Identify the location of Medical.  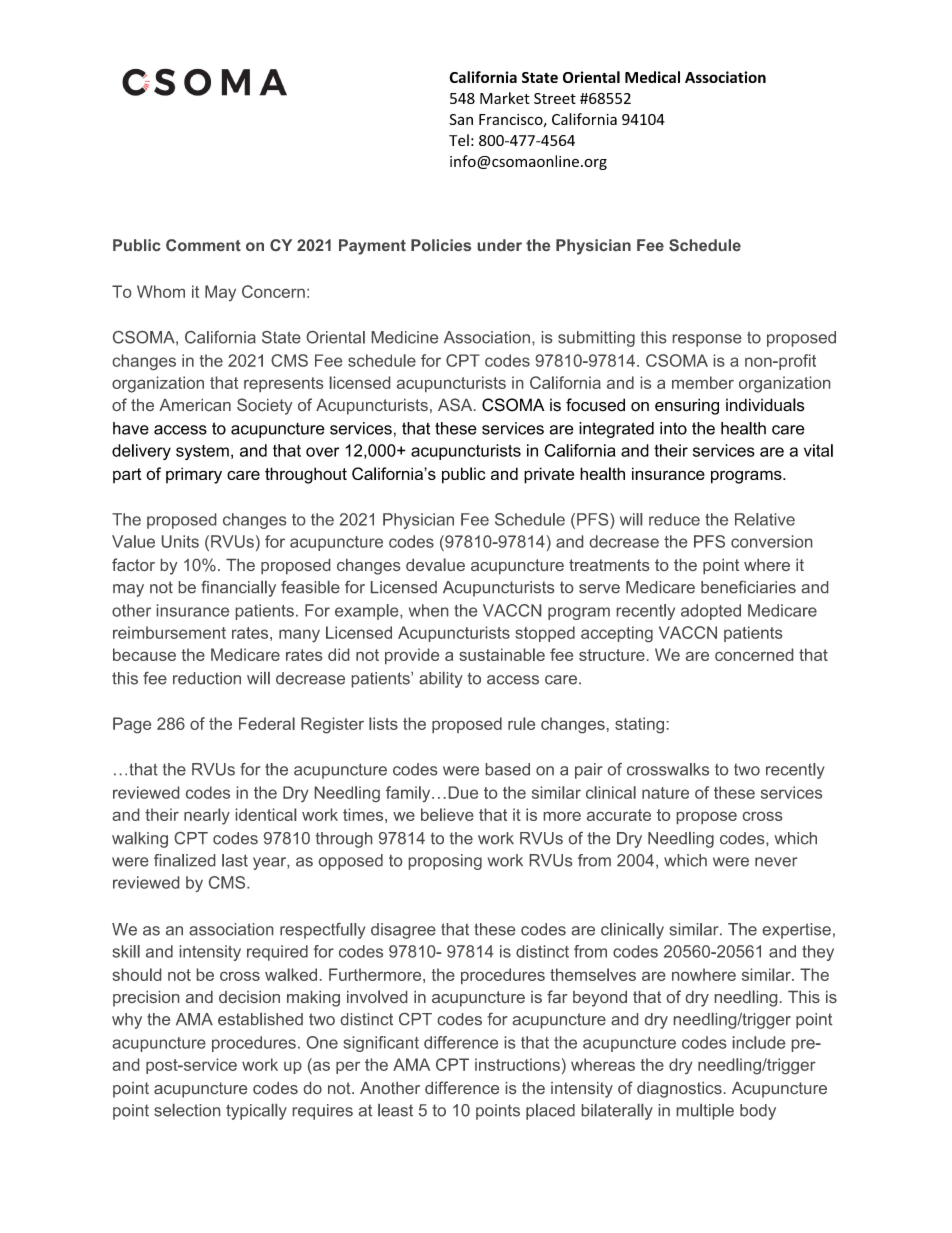
(652, 77).
